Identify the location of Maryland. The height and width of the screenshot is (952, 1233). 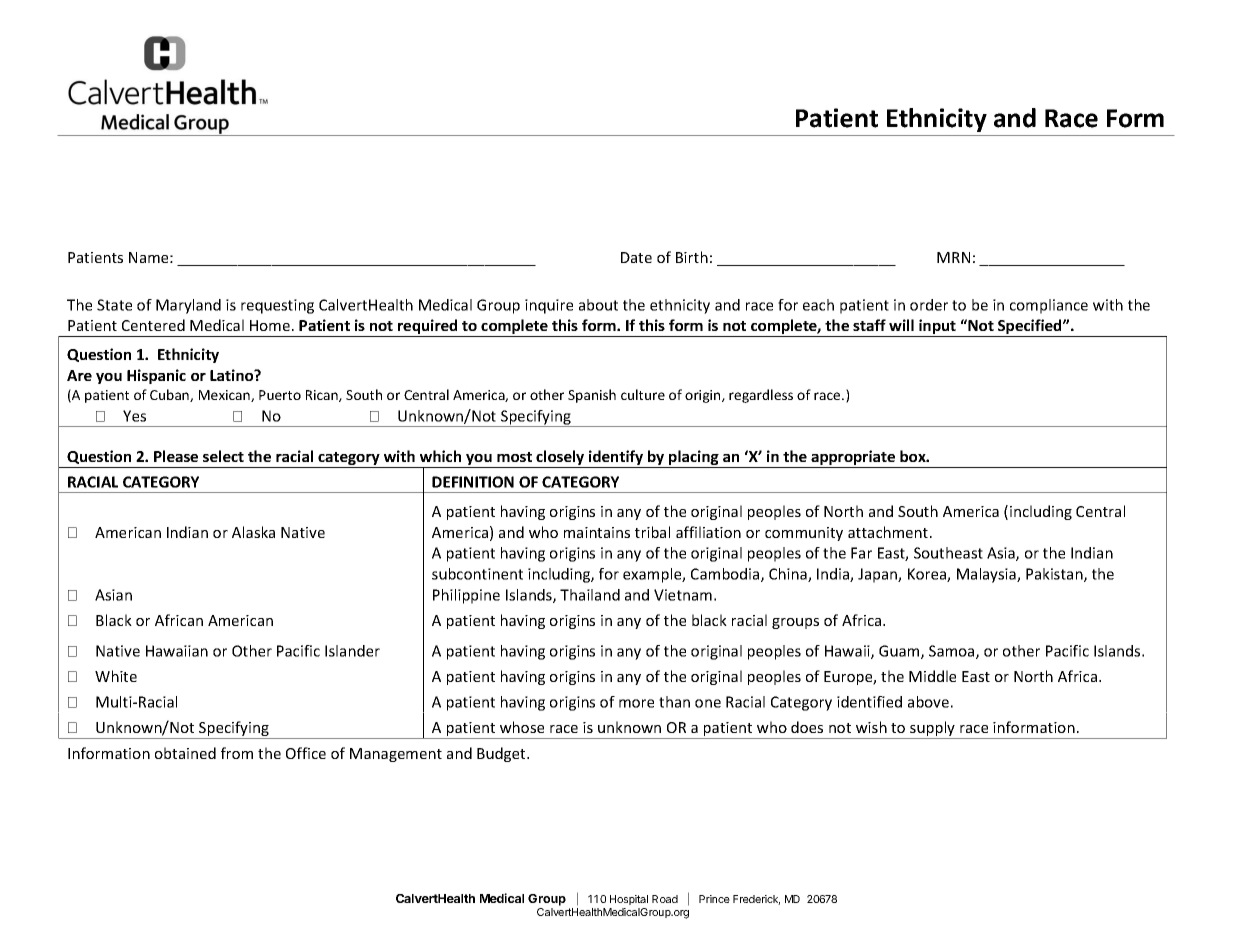
(188, 306).
